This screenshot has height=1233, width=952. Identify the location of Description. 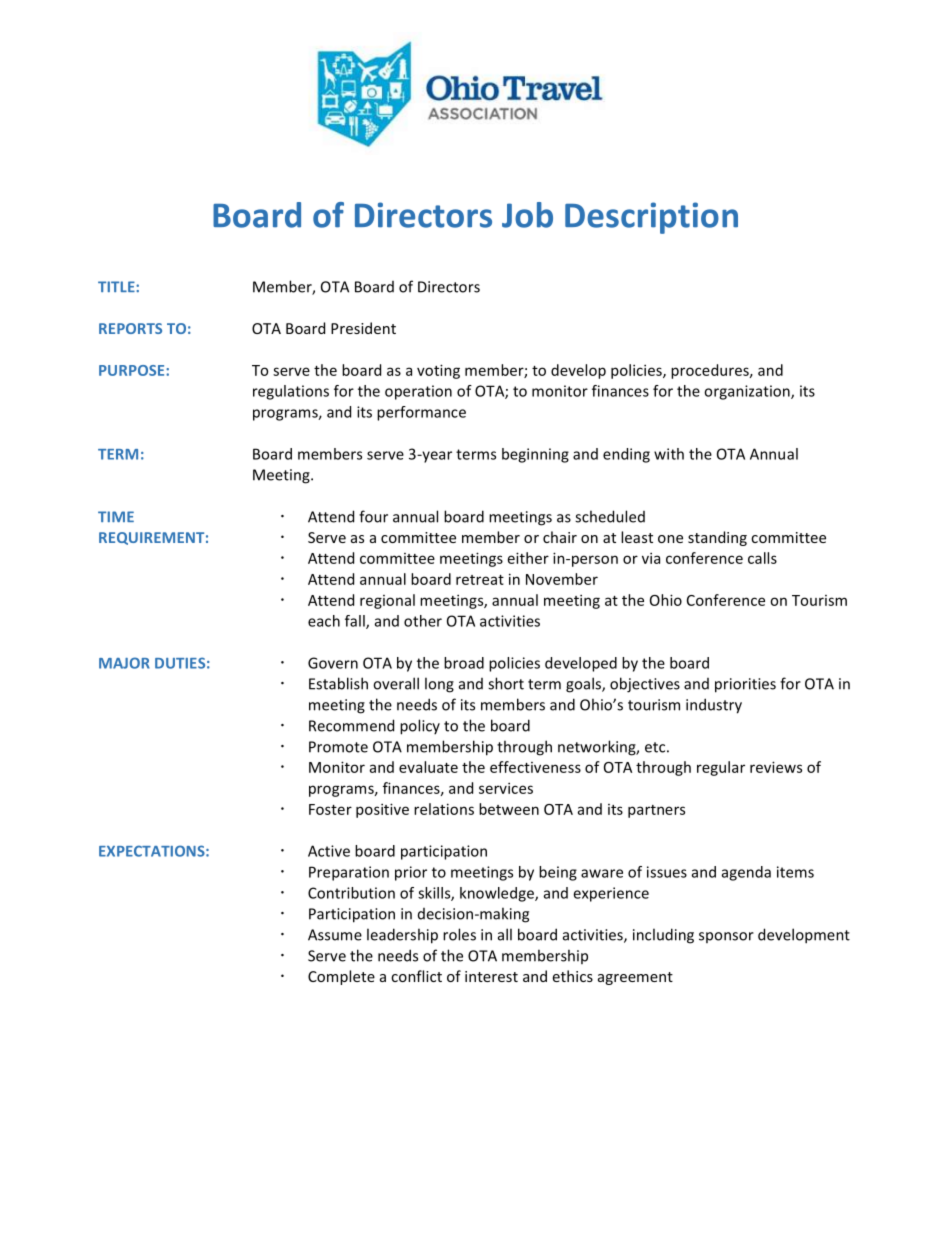
(651, 218).
